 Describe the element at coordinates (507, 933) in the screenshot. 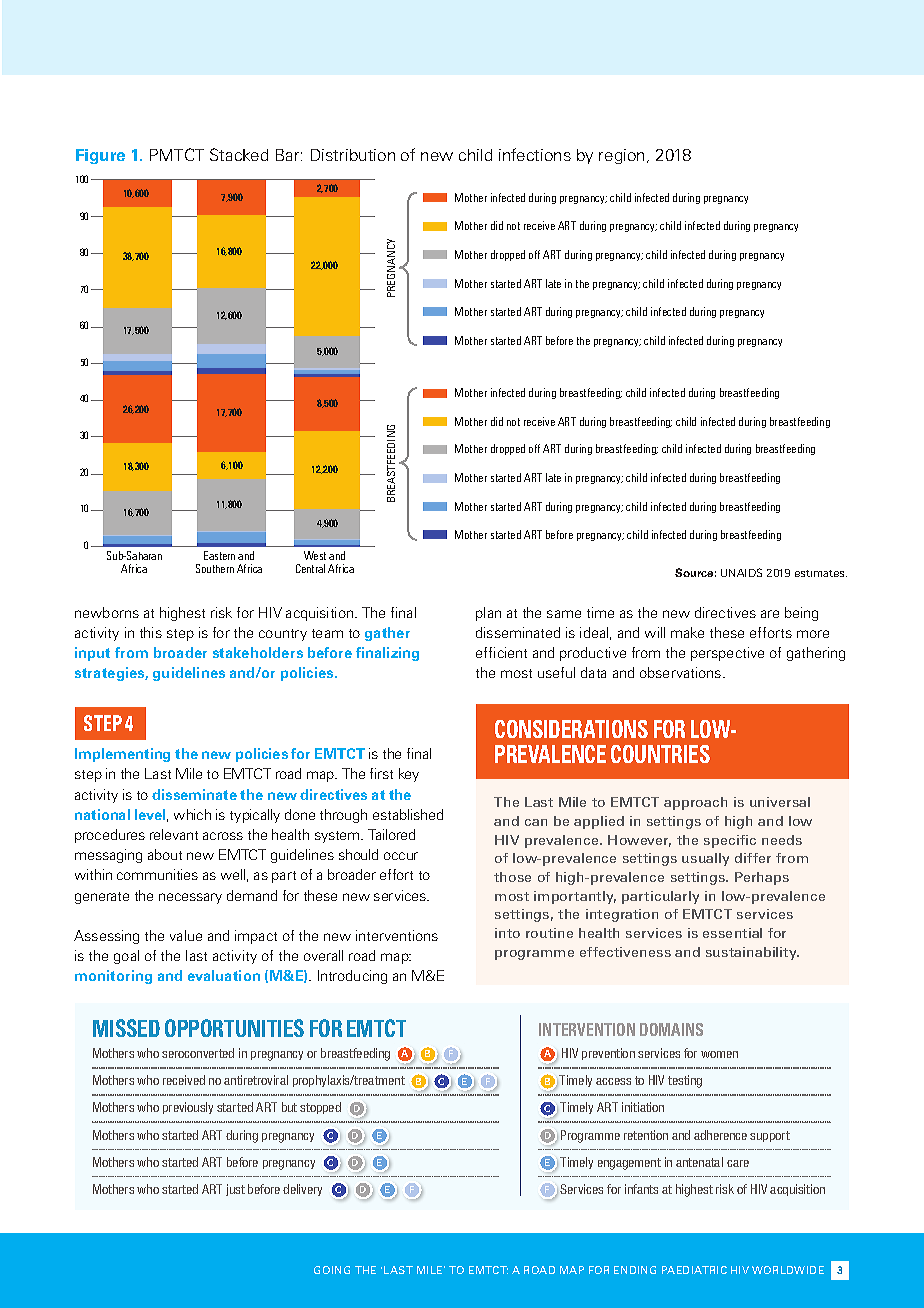

I see `into` at that location.
